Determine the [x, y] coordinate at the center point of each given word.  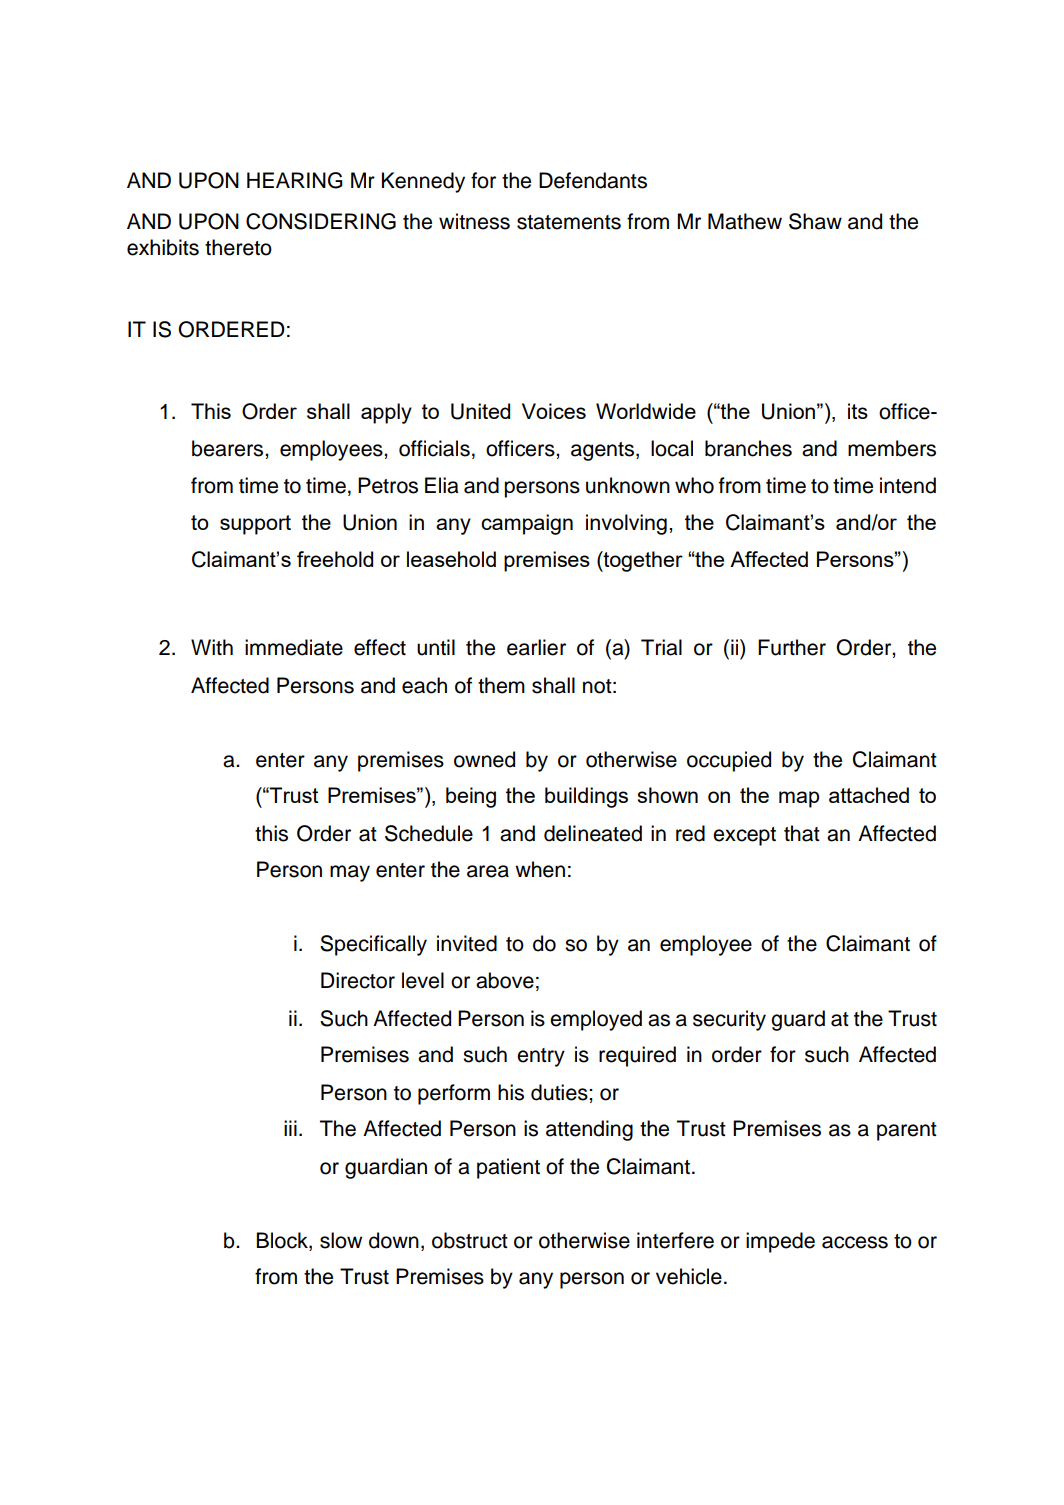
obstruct [470, 1240]
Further [792, 647]
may [350, 873]
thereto [238, 247]
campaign [527, 524]
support [255, 525]
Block [283, 1240]
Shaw [815, 221]
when [540, 869]
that [802, 833]
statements [569, 222]
